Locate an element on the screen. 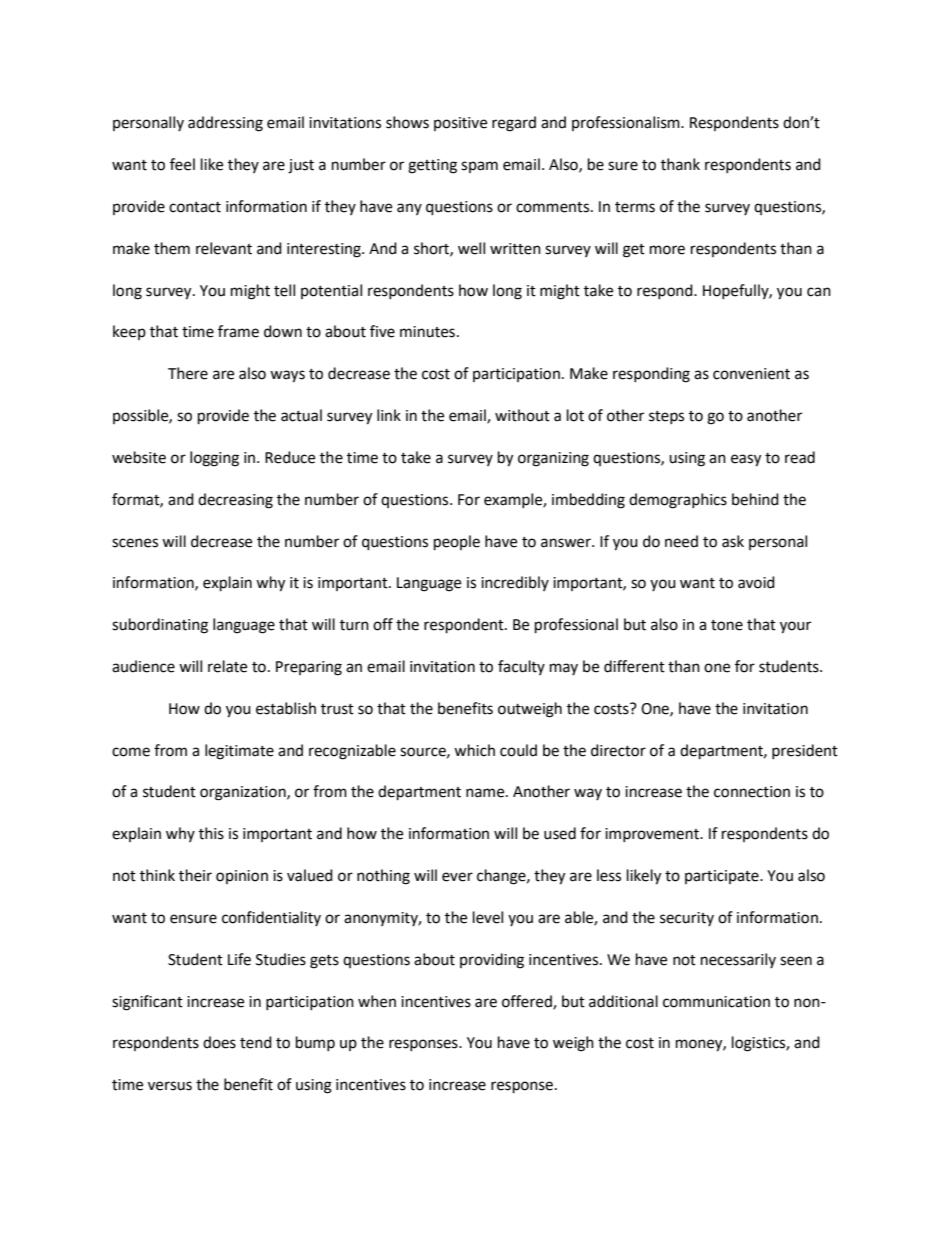 This screenshot has height=1233, width=952. incredibly is located at coordinates (515, 583).
